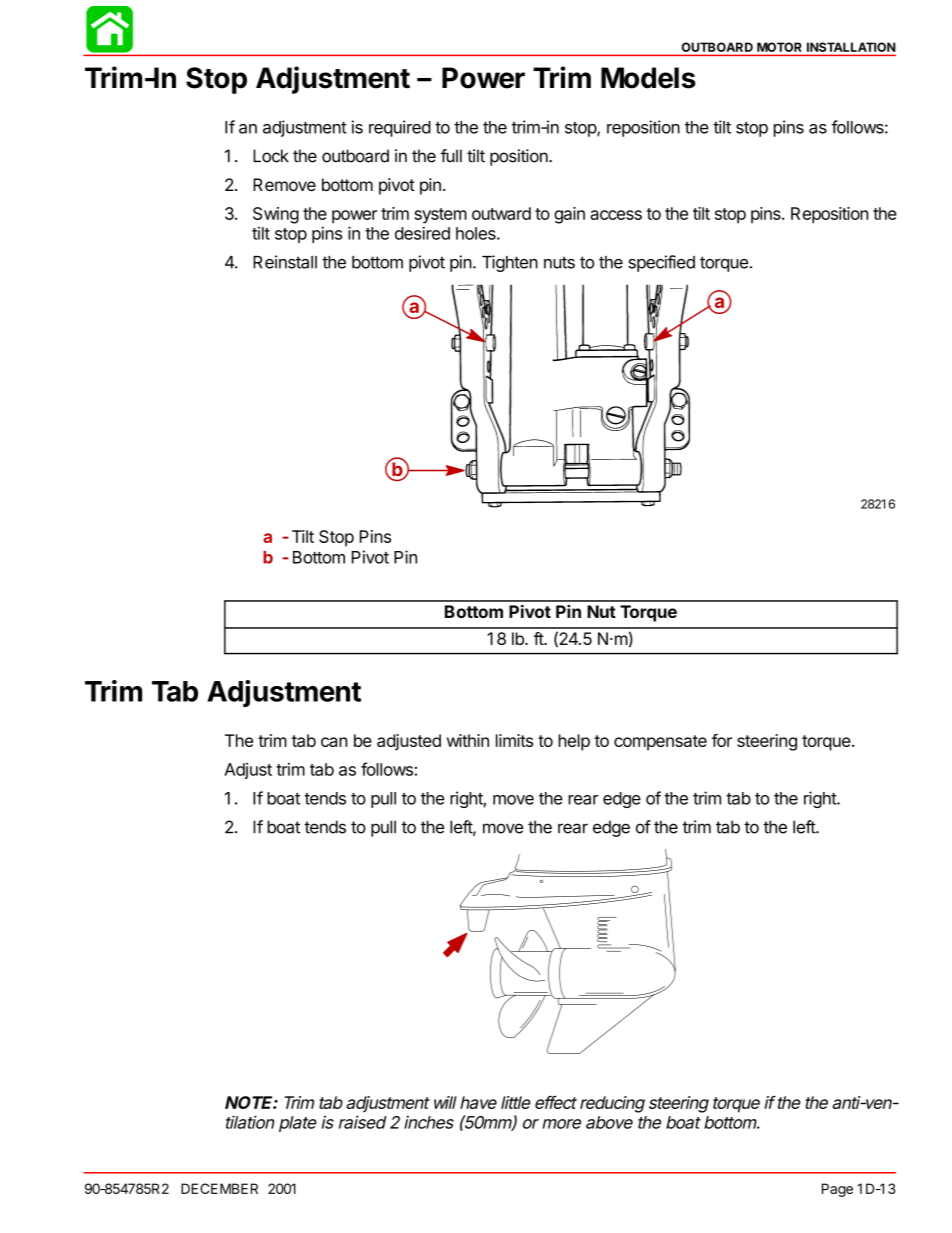 The height and width of the page is (1233, 952). I want to click on limits, so click(514, 740).
